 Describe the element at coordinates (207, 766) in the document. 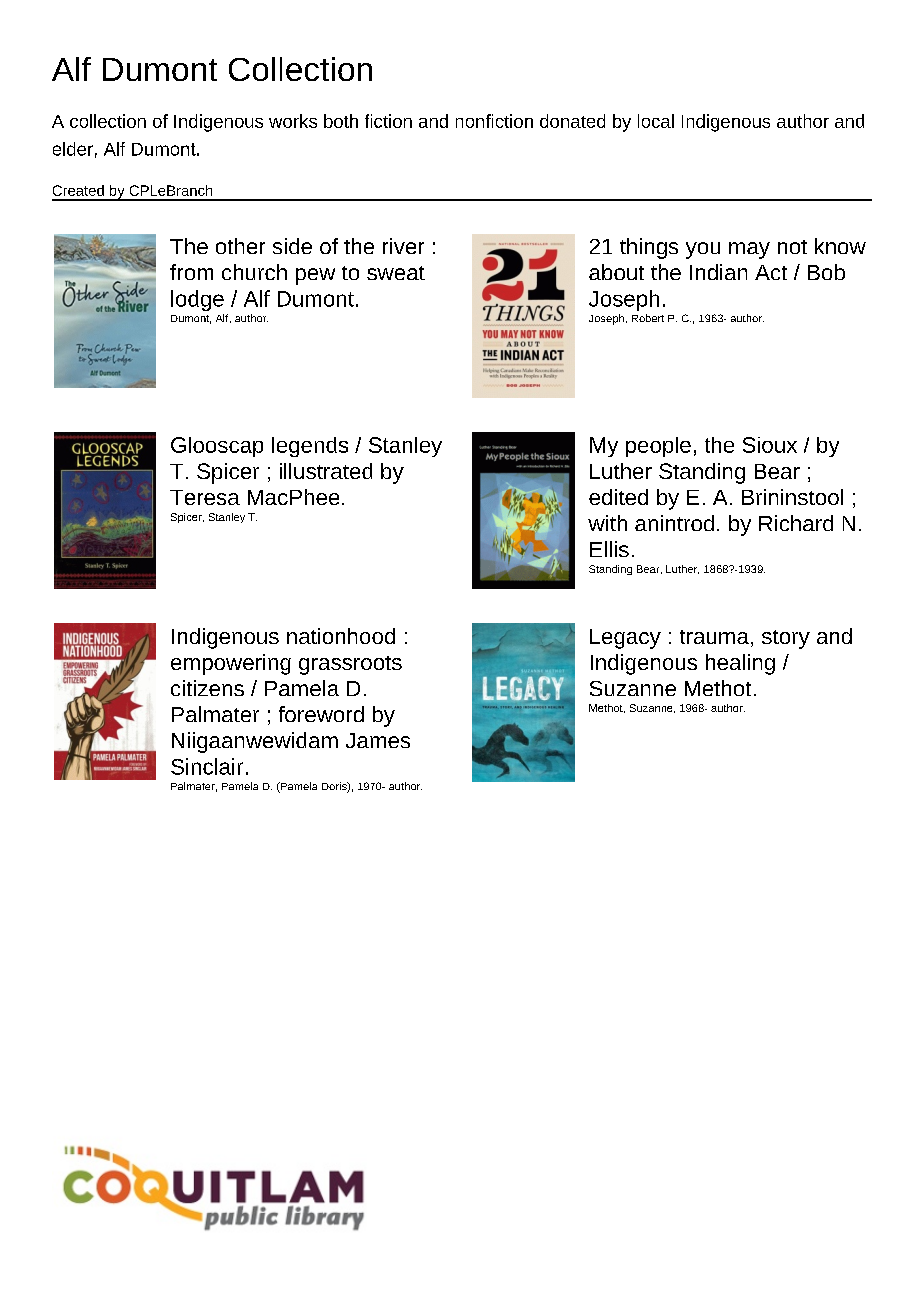

I see `Sinclair` at that location.
